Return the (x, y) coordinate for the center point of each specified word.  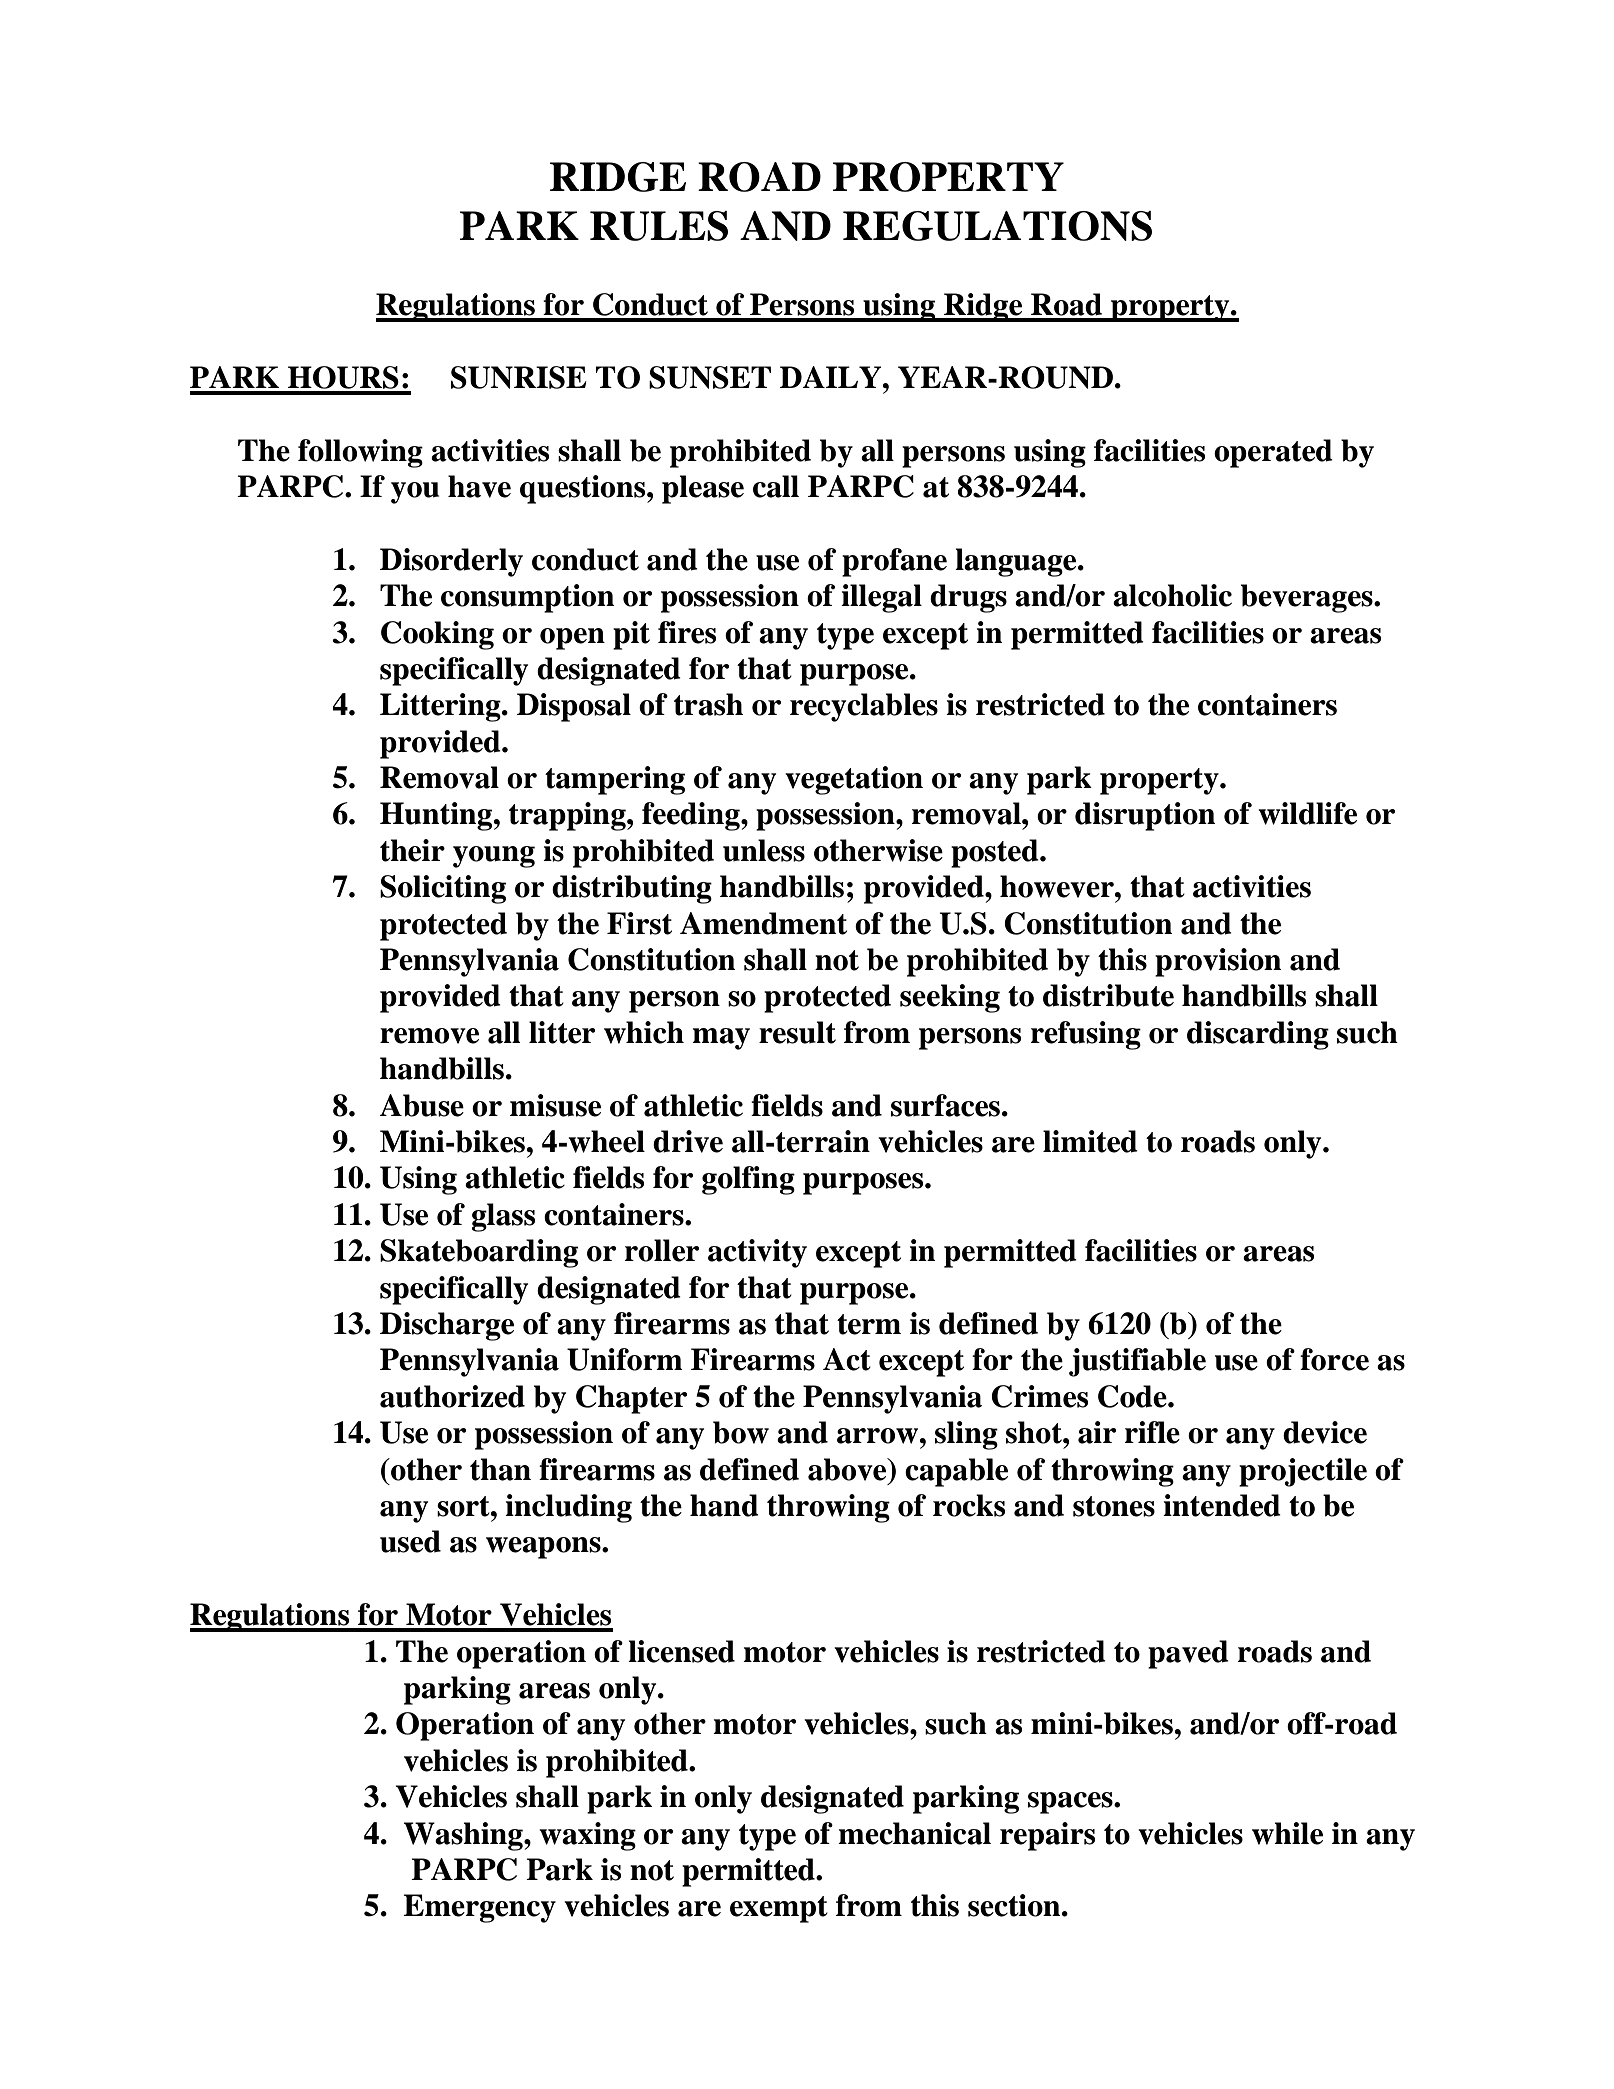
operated (1273, 453)
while (1287, 1833)
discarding (1258, 1035)
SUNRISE (519, 377)
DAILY (832, 377)
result (797, 1032)
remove (429, 1036)
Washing (464, 1836)
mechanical (914, 1833)
